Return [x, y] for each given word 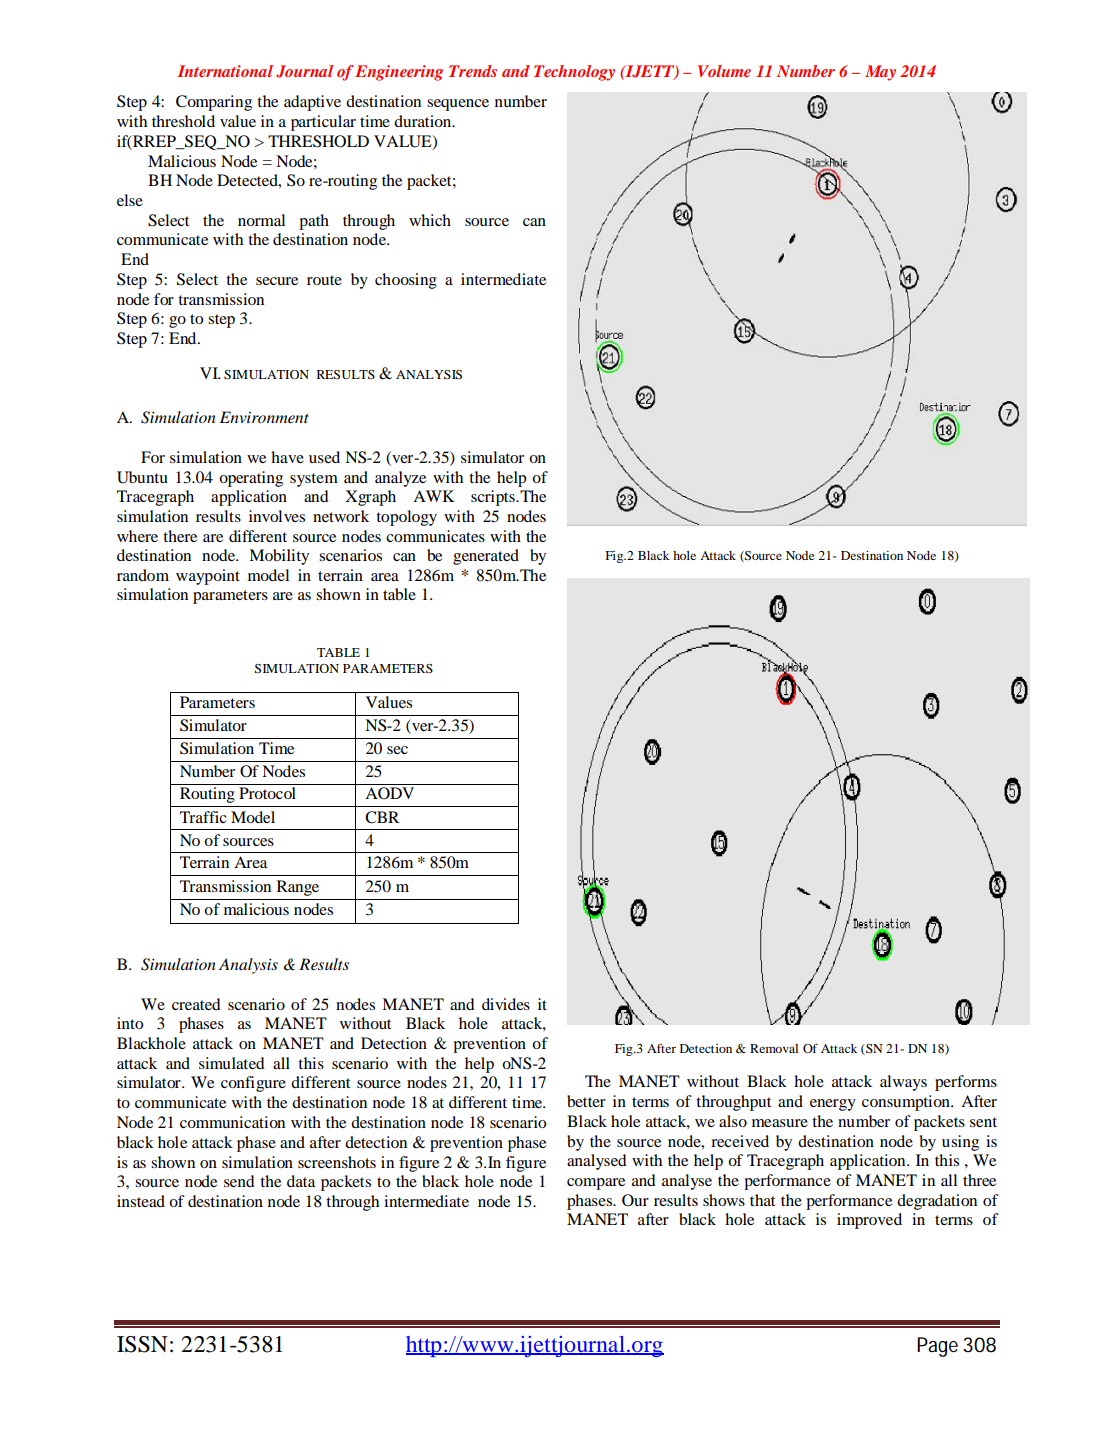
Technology [574, 73]
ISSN [142, 1344]
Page [937, 1347]
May [880, 73]
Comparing [214, 103]
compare [596, 1184]
